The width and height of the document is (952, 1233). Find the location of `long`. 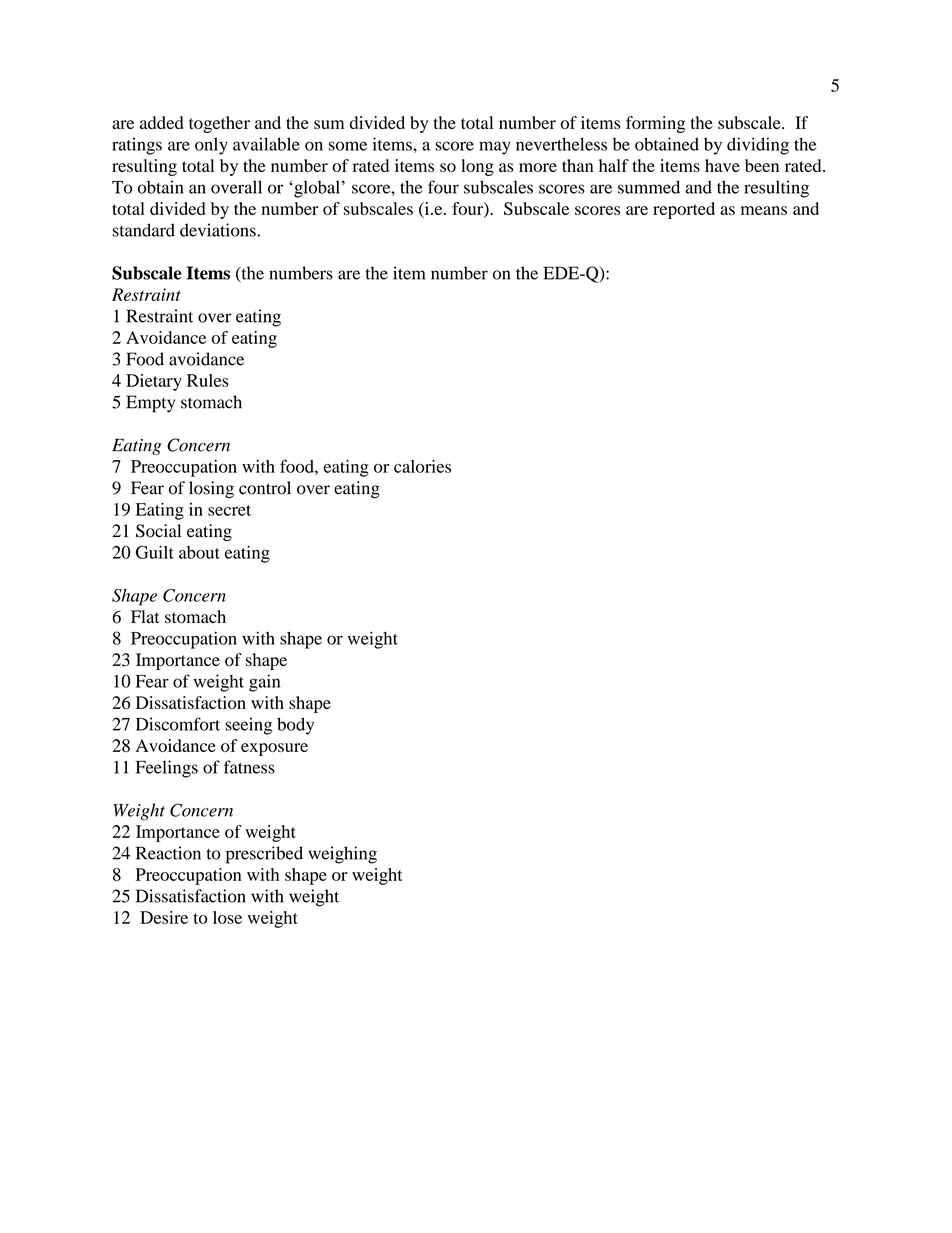

long is located at coordinates (477, 167).
